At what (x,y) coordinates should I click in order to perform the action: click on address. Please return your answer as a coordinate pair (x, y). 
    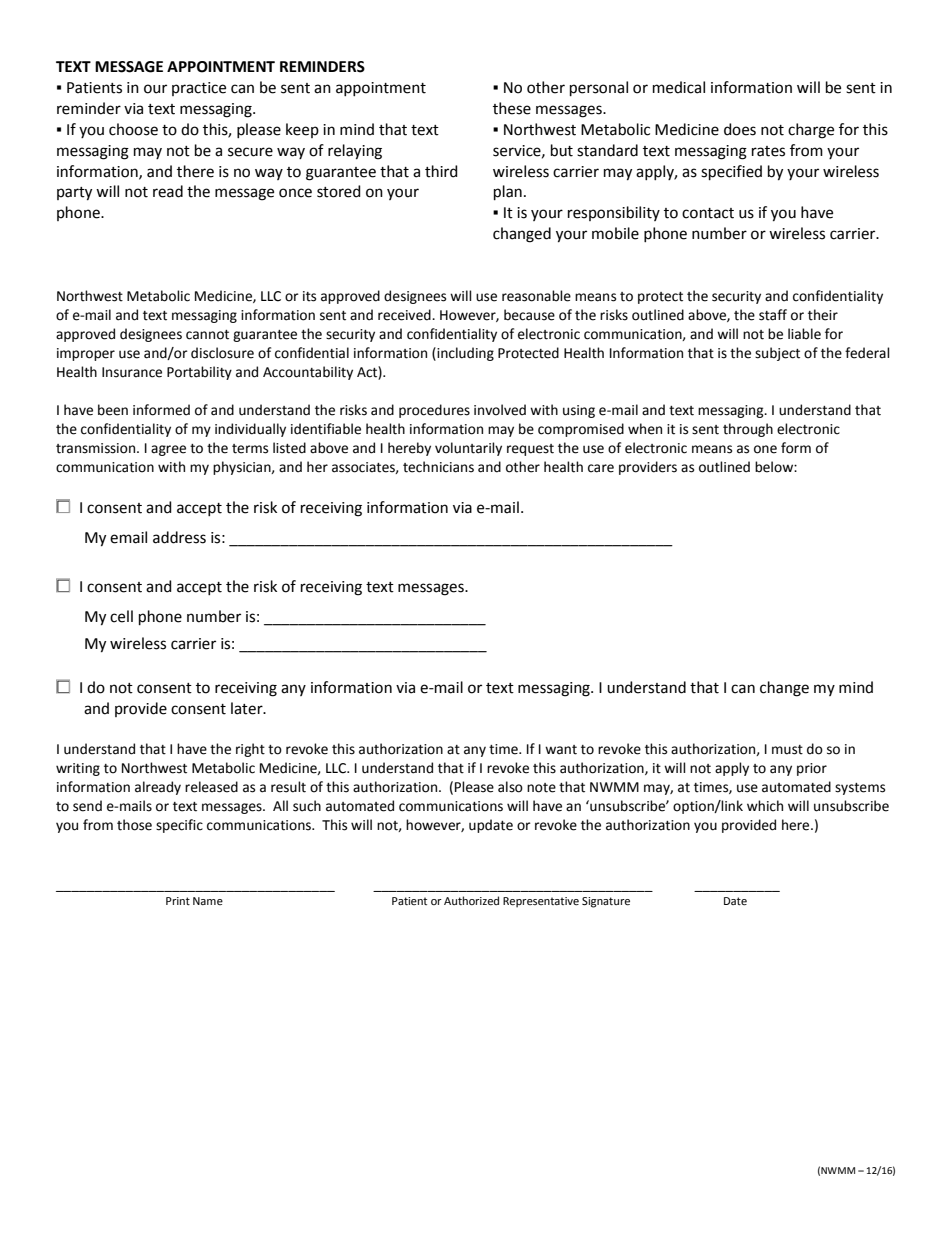
    Looking at the image, I should click on (179, 537).
